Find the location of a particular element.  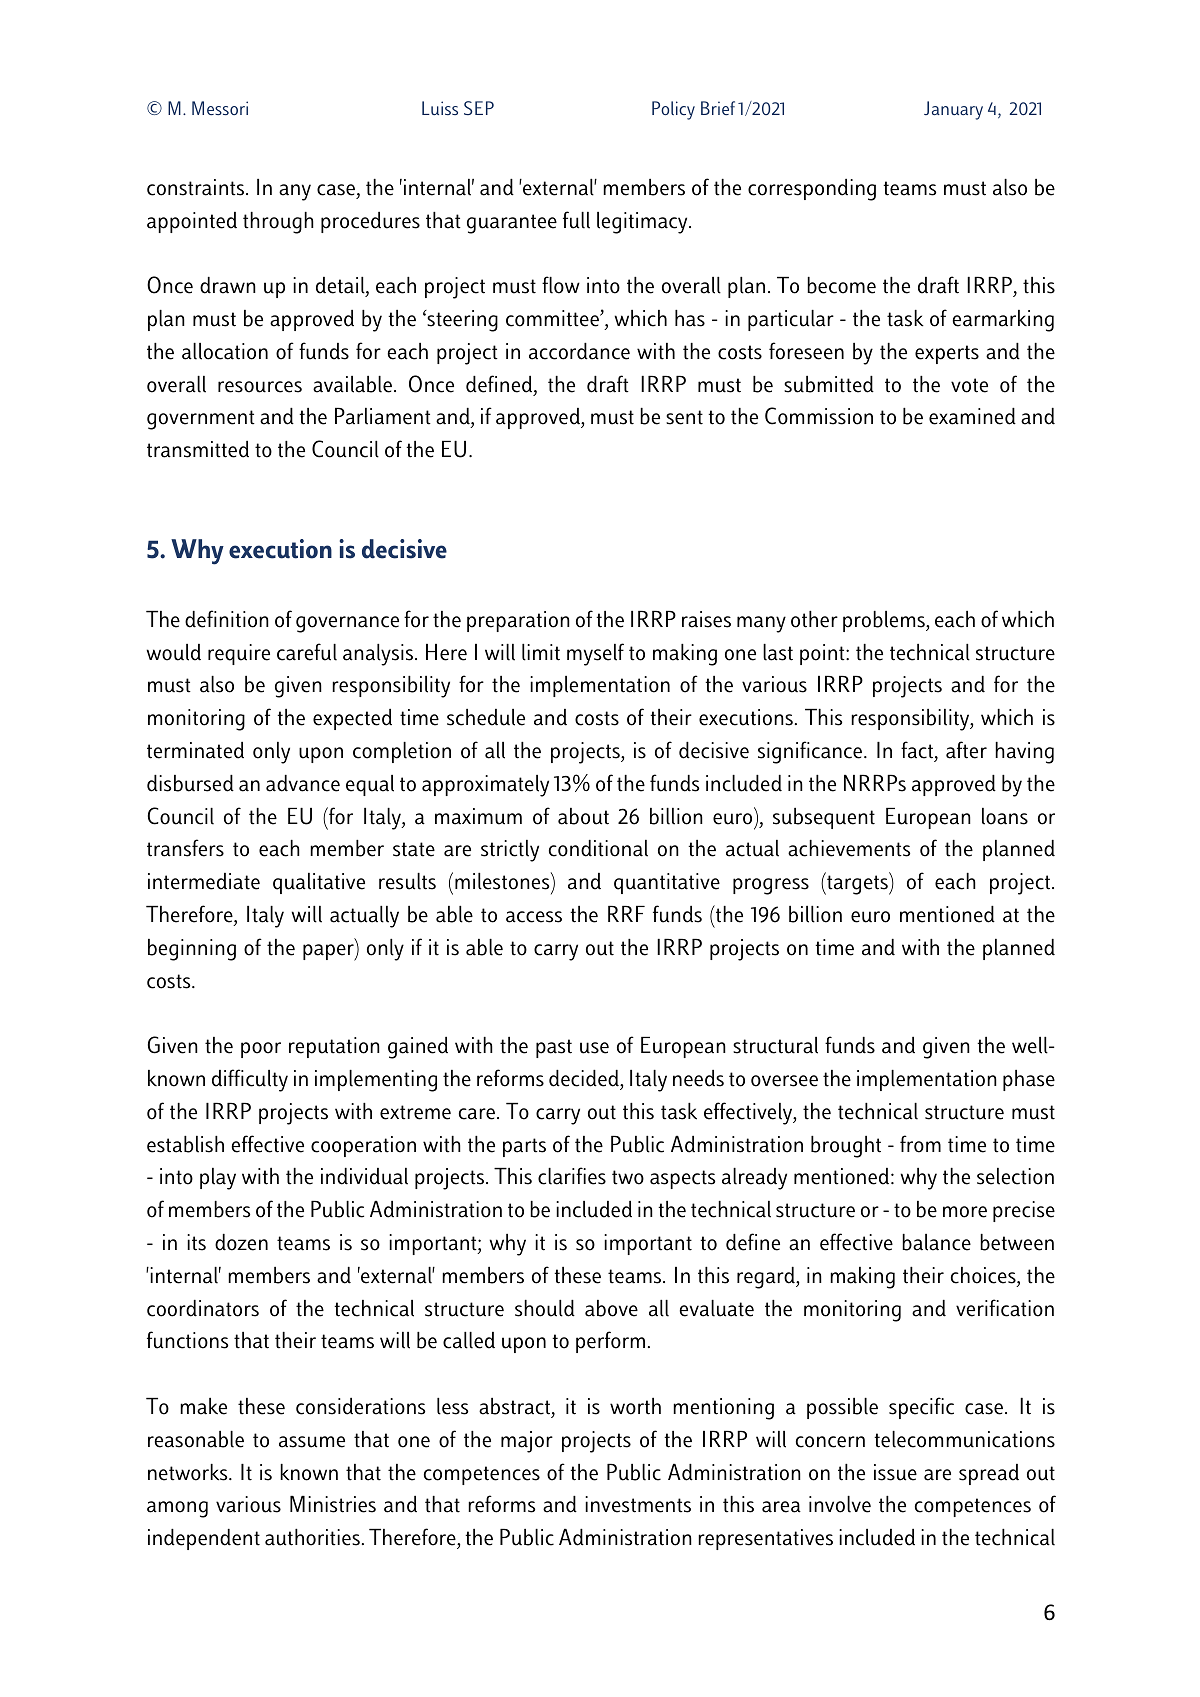

investments is located at coordinates (638, 1504).
